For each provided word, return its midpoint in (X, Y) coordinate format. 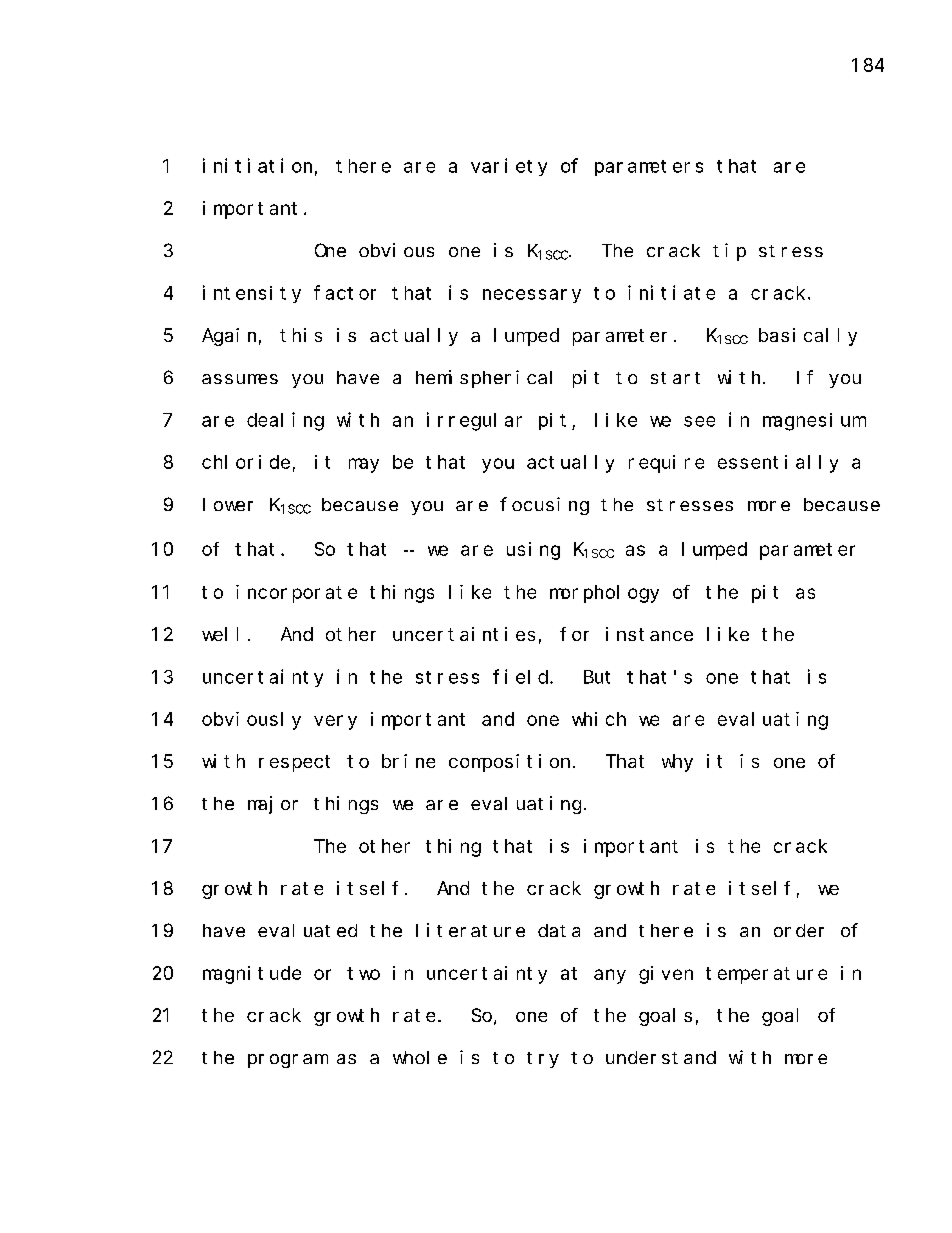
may (364, 465)
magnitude (252, 975)
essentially (778, 464)
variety (509, 167)
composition (509, 763)
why (677, 763)
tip (729, 252)
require (666, 464)
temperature (766, 975)
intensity (252, 294)
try (543, 1060)
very (335, 722)
